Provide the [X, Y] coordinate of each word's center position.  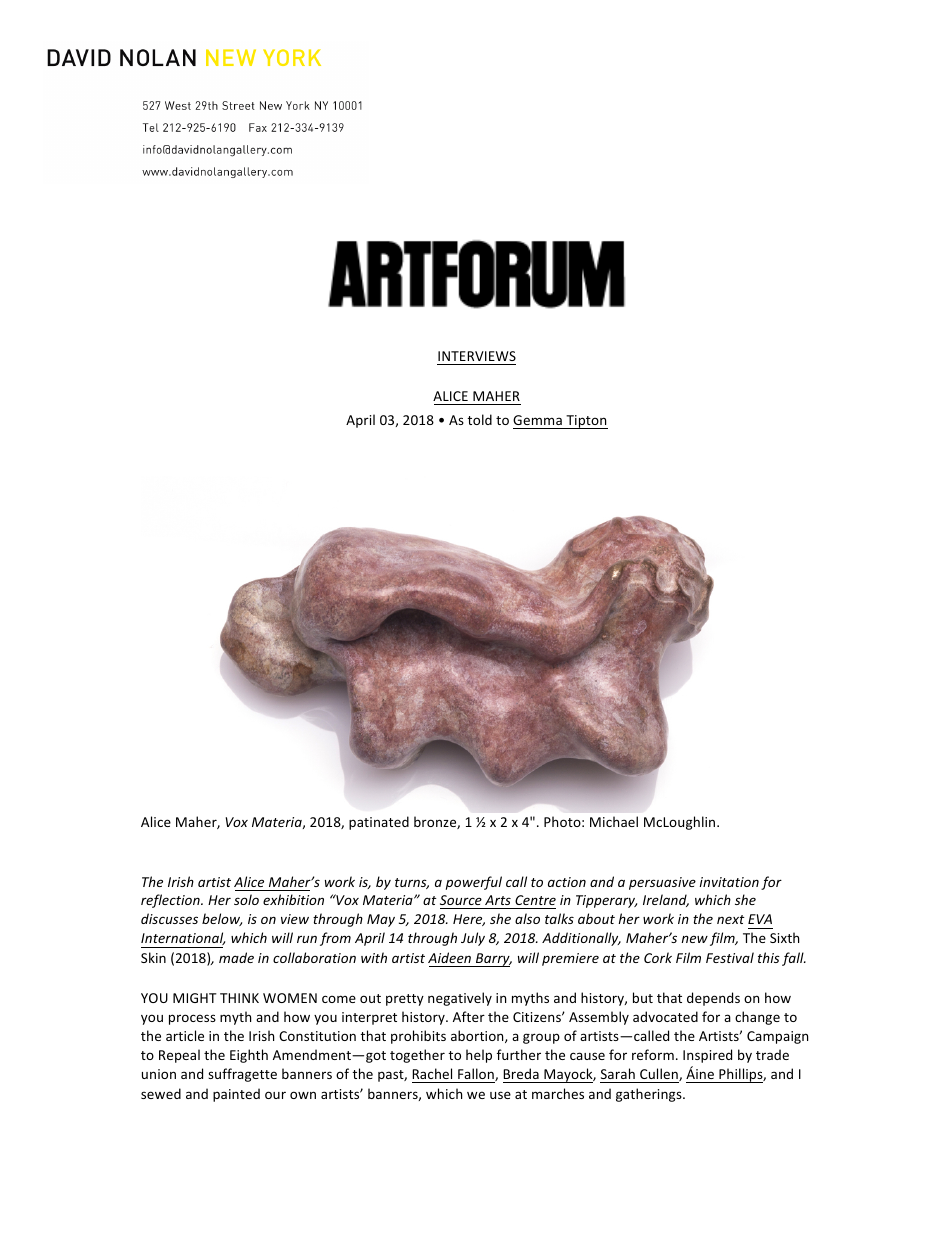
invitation [729, 882]
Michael [614, 821]
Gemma [537, 420]
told [479, 419]
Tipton [586, 422]
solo [246, 899]
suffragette [242, 1075]
